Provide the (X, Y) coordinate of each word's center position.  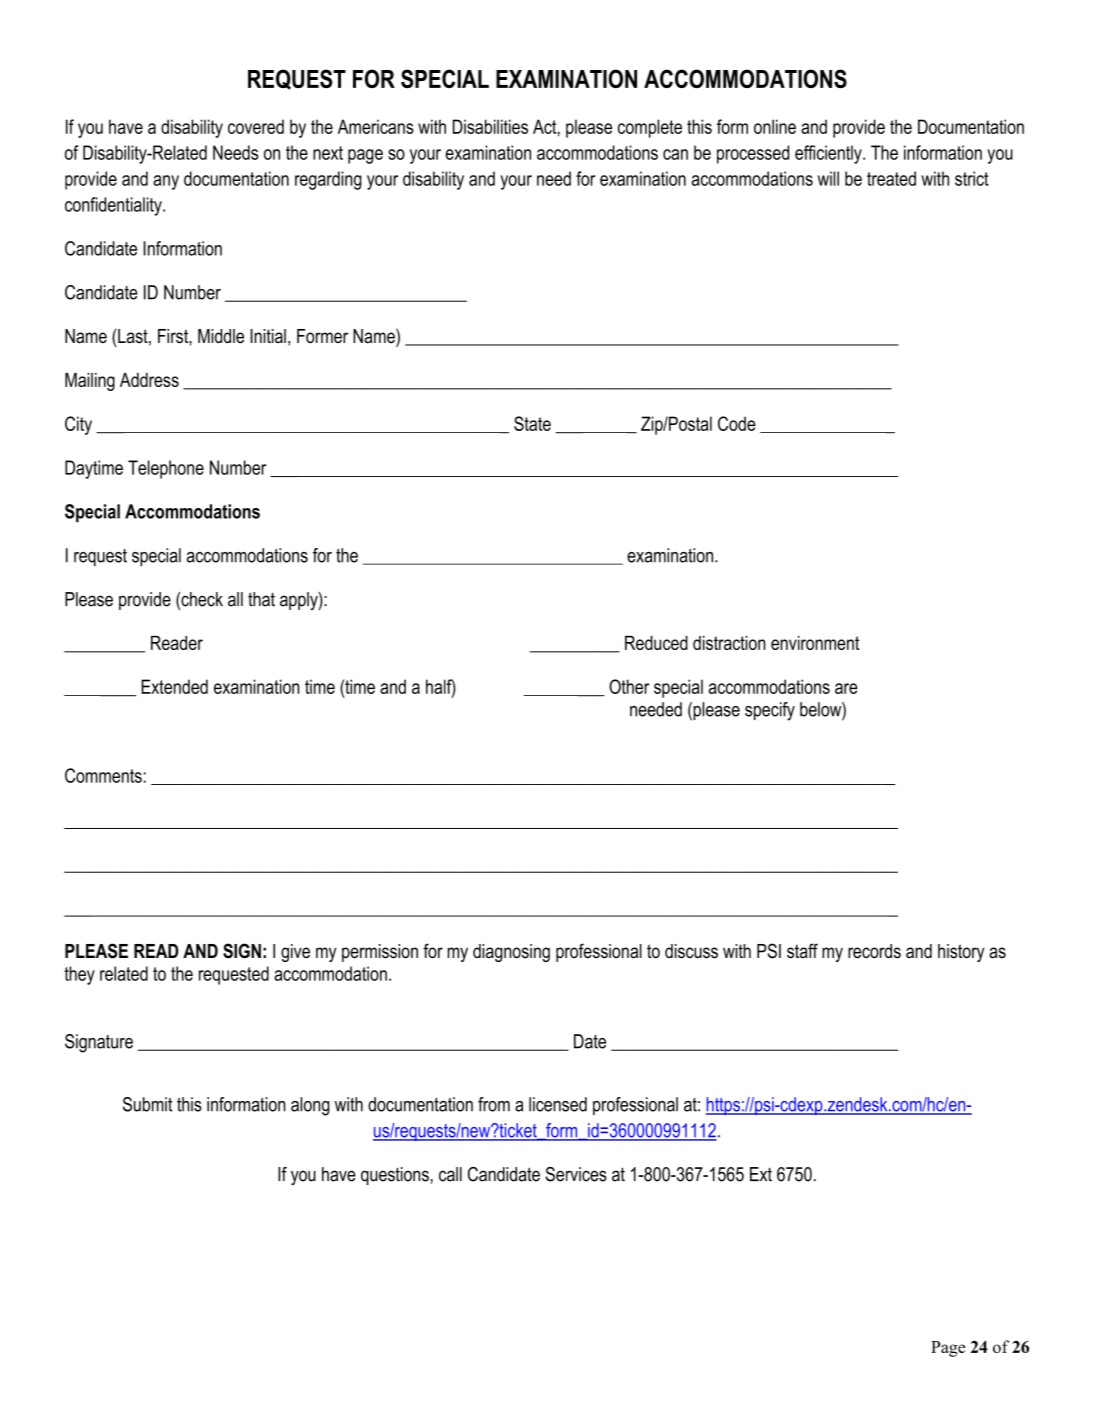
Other (629, 686)
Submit (147, 1104)
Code (737, 423)
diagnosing (511, 953)
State (532, 423)
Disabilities (490, 126)
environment (815, 643)
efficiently (829, 154)
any (166, 182)
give (295, 953)
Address (149, 380)
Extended (174, 686)
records (874, 951)
